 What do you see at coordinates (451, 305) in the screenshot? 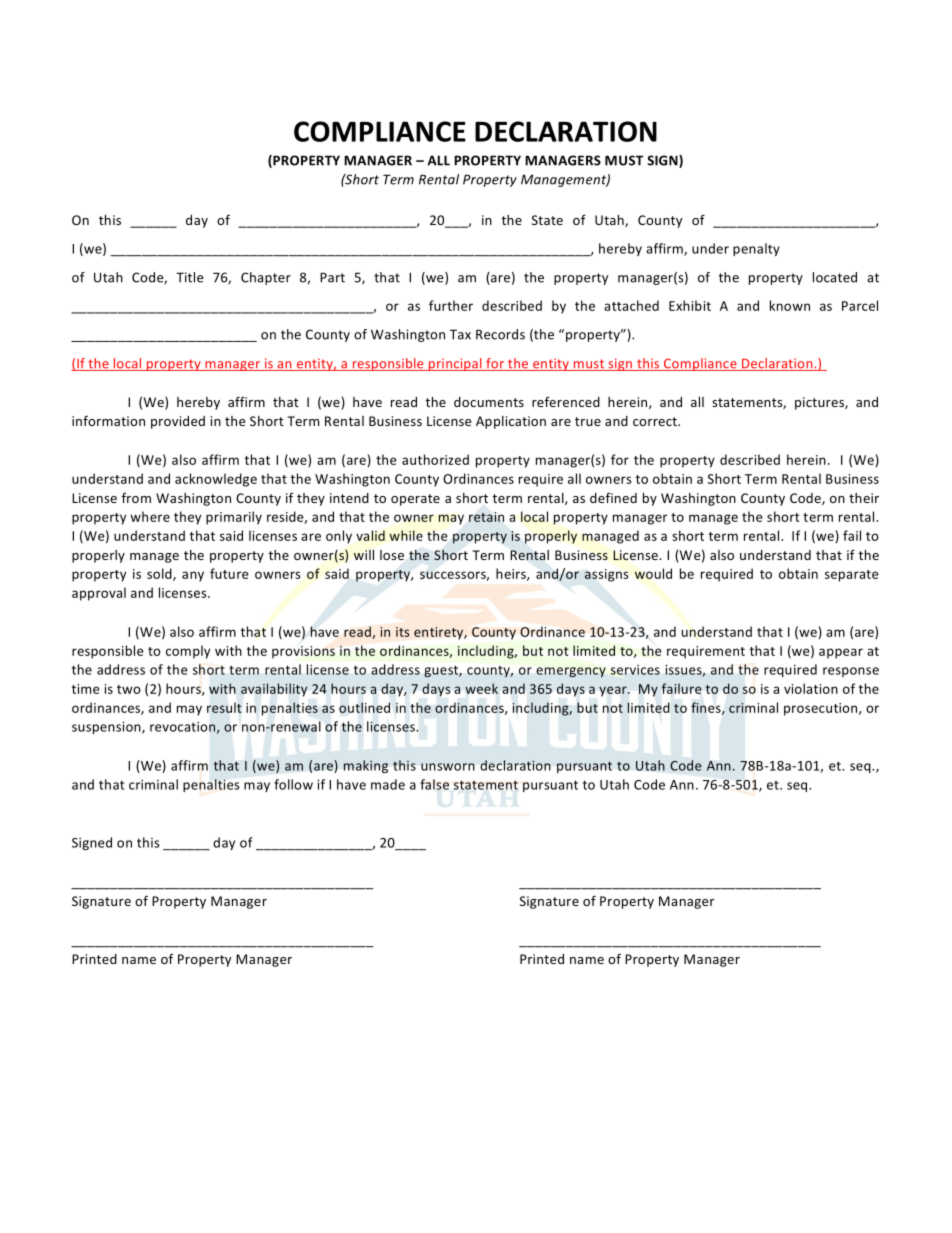
I see `further` at bounding box center [451, 305].
